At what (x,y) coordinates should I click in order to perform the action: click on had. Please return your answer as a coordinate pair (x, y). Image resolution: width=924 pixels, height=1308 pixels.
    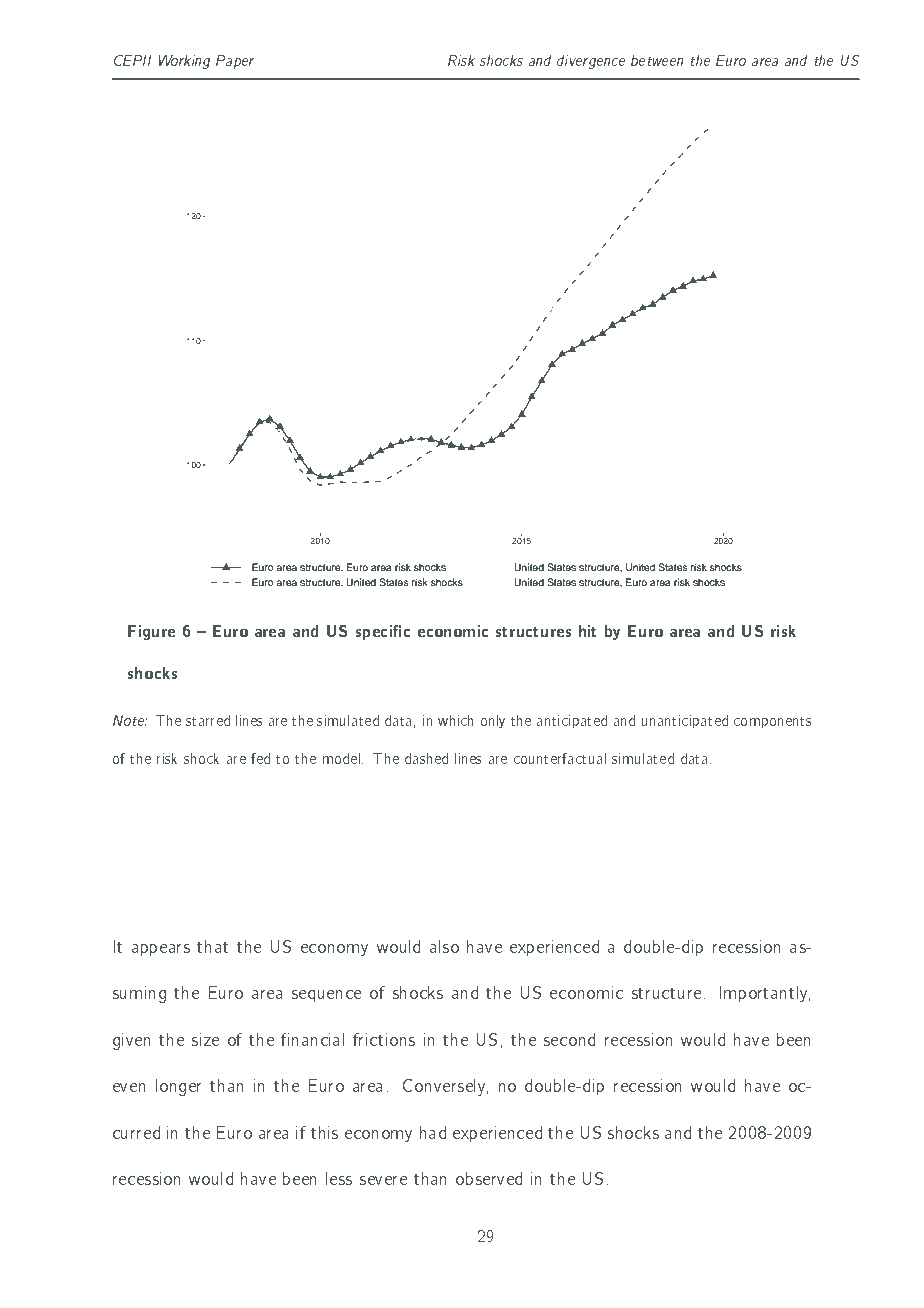
    Looking at the image, I should click on (433, 1132).
